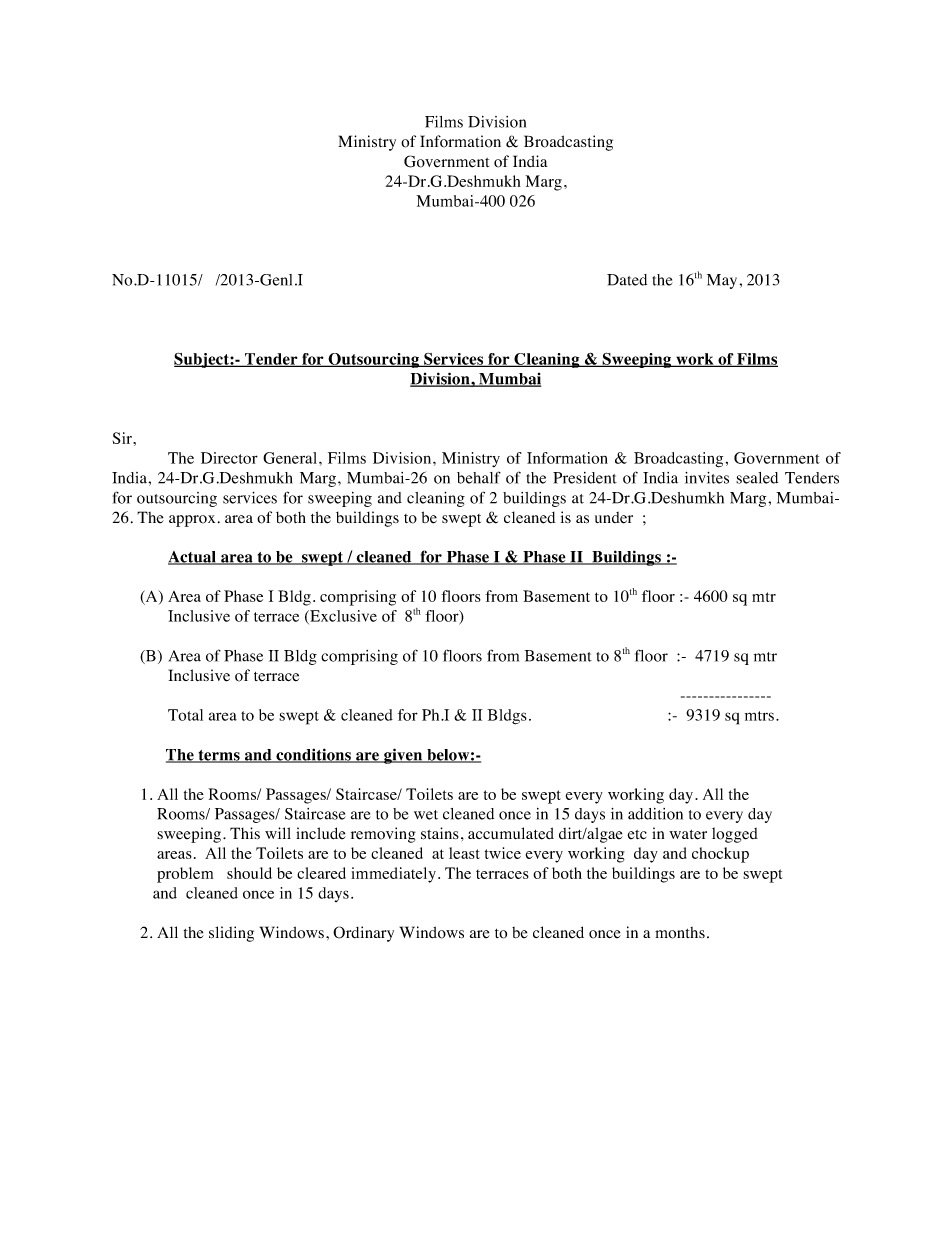 The height and width of the document is (1233, 952). I want to click on behalf, so click(479, 477).
